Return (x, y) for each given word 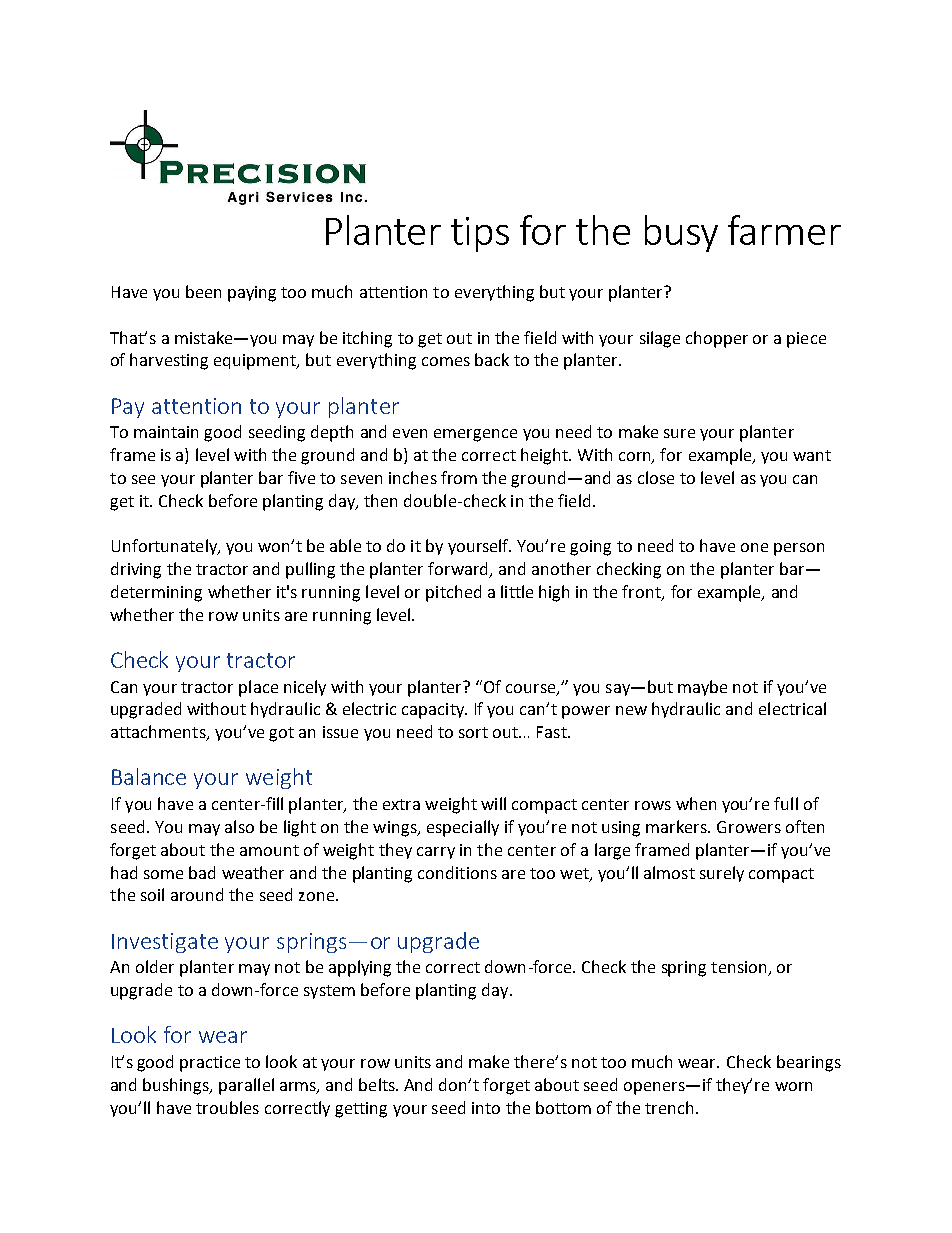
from (459, 477)
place (258, 688)
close (656, 477)
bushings (177, 1086)
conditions (457, 872)
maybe (702, 688)
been (203, 291)
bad (202, 872)
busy (681, 233)
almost (669, 872)
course (532, 689)
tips (480, 234)
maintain (166, 432)
